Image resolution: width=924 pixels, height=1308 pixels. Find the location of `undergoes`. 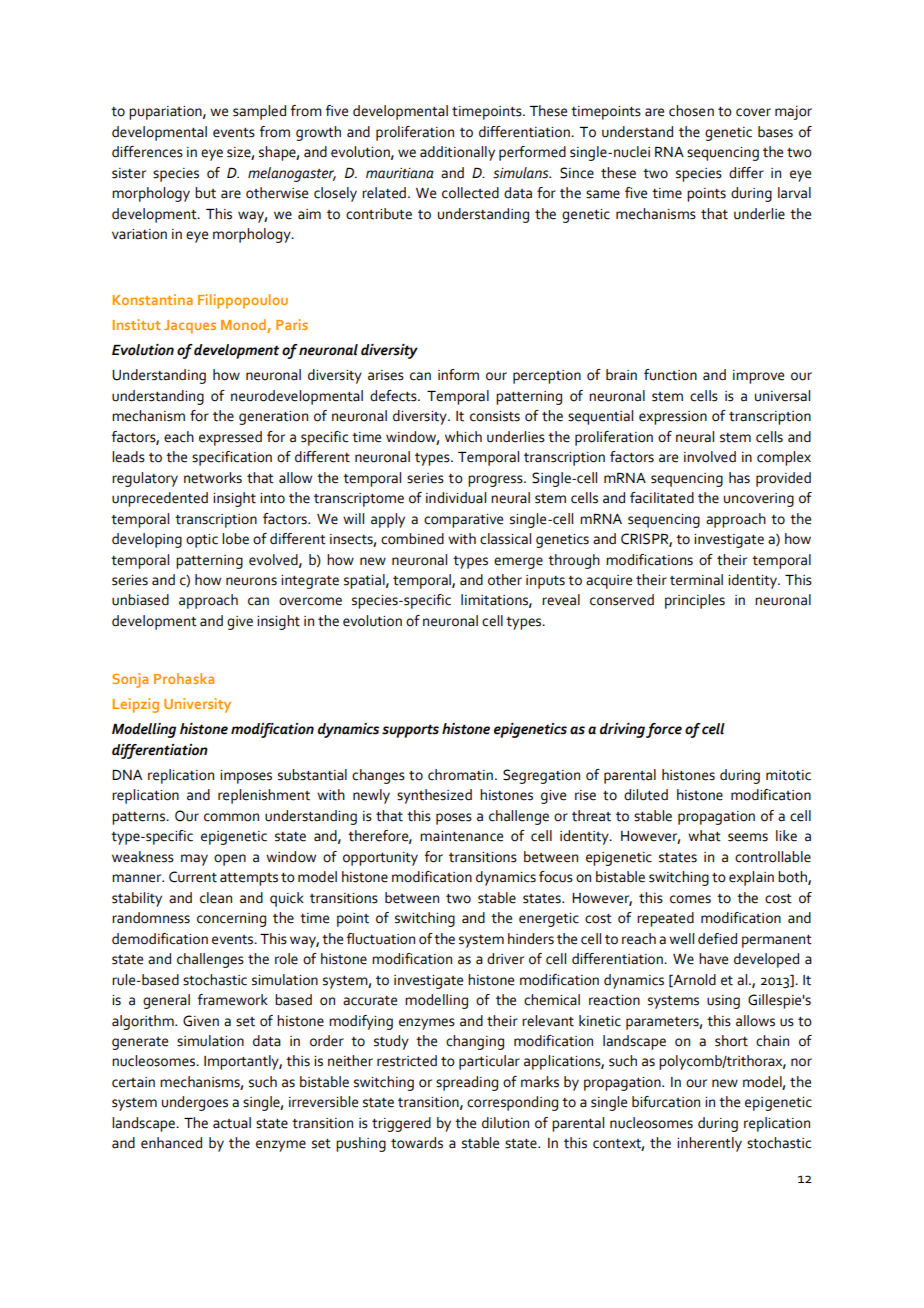

undergoes is located at coordinates (195, 1103).
